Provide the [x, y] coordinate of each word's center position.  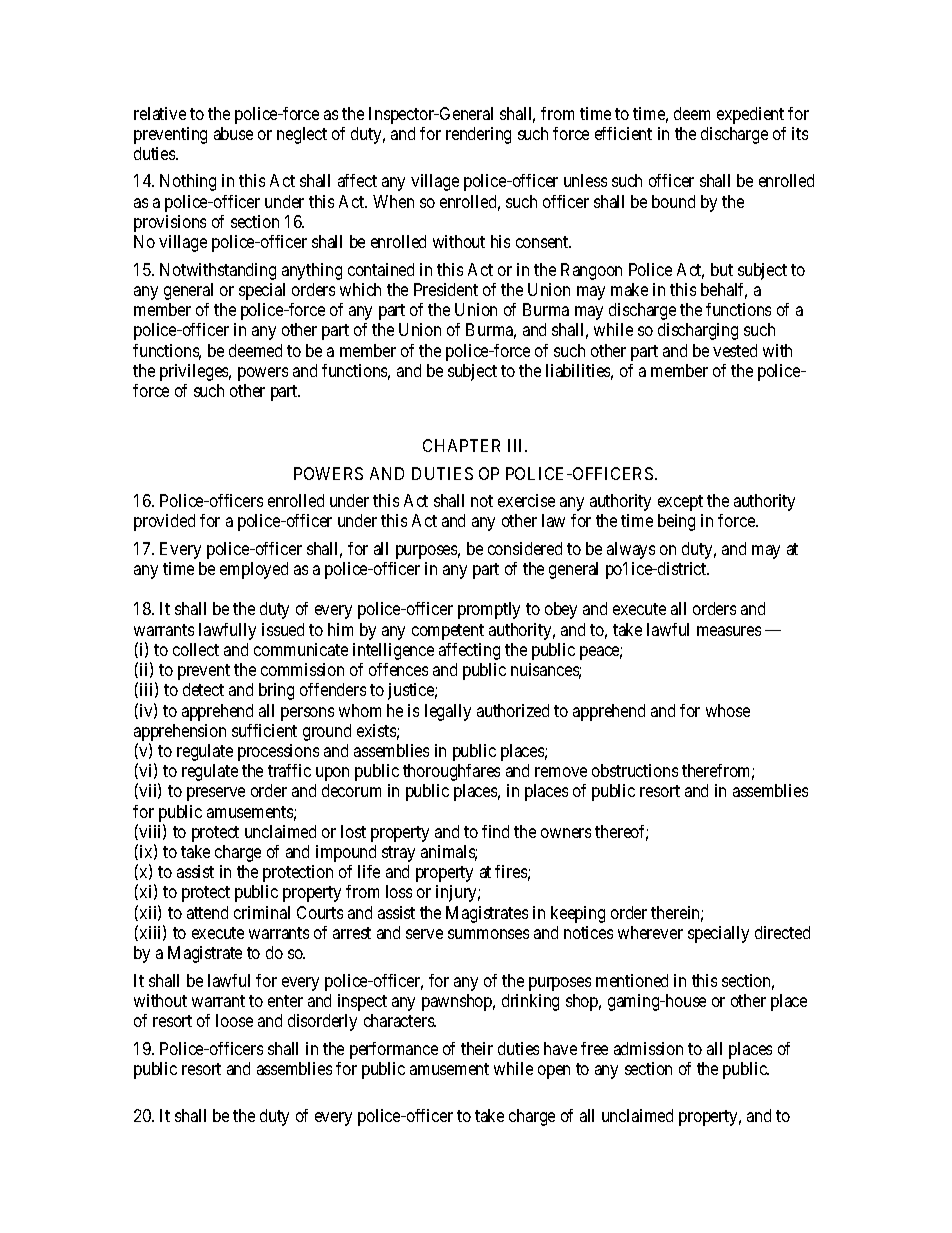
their [477, 1048]
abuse [233, 133]
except [680, 503]
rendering [478, 135]
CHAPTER [461, 445]
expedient [750, 115]
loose [234, 1020]
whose [728, 710]
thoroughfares [451, 772]
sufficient [264, 730]
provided [164, 522]
